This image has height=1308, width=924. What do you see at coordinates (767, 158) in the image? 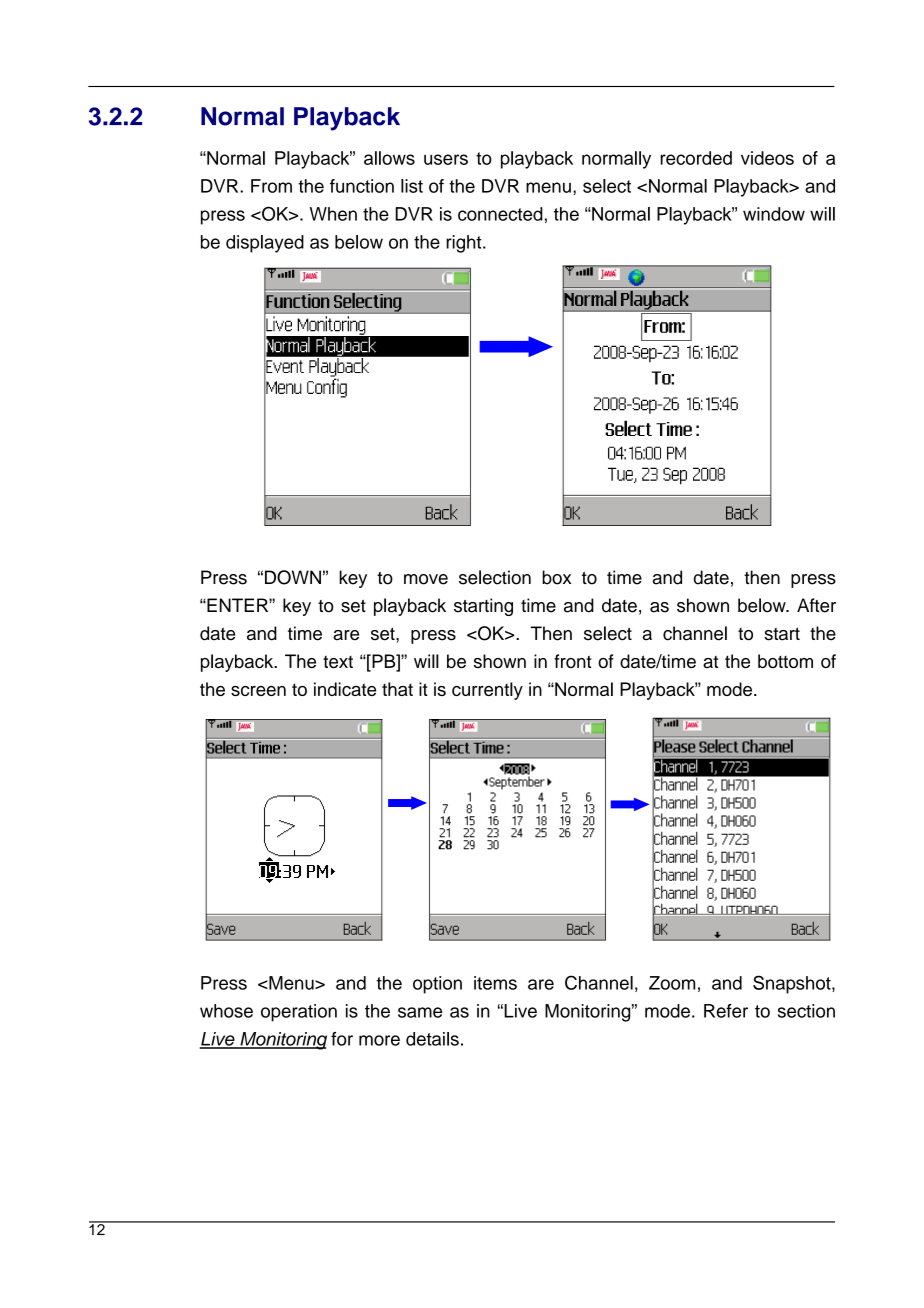
I see `videos` at bounding box center [767, 158].
